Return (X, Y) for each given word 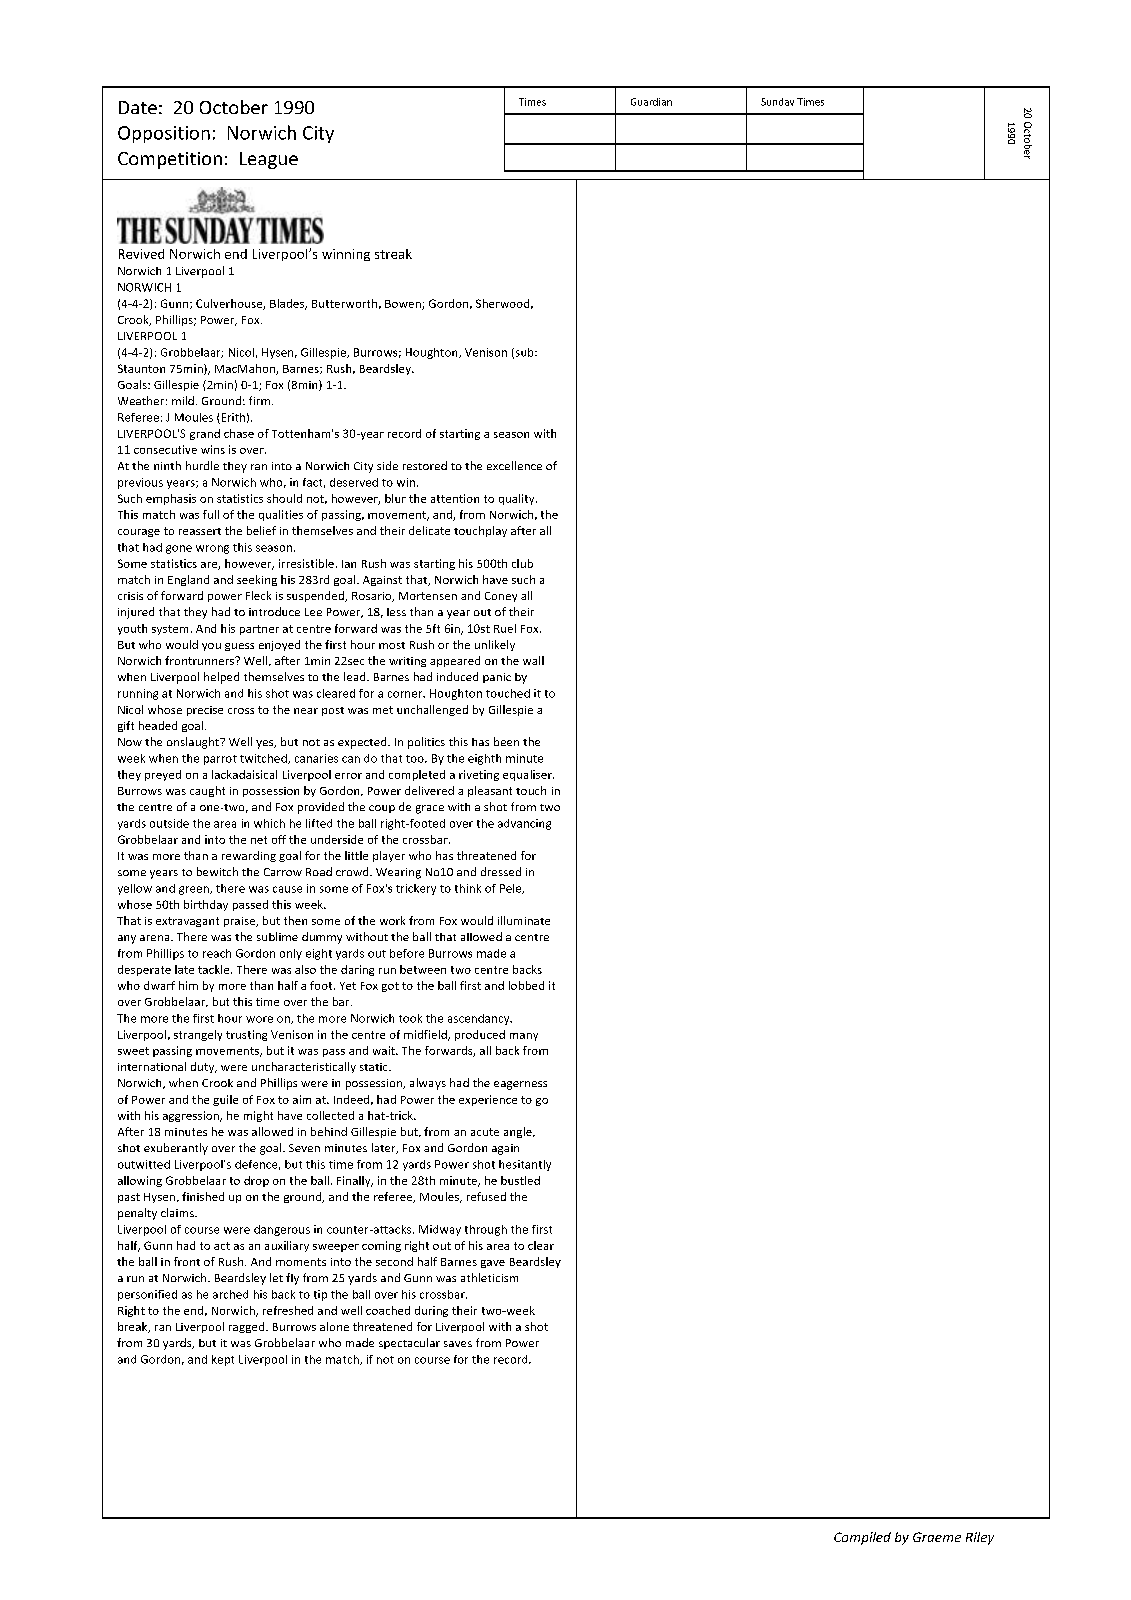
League (269, 160)
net (259, 840)
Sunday (777, 102)
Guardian (651, 102)
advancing (524, 824)
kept (223, 1360)
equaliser (528, 775)
